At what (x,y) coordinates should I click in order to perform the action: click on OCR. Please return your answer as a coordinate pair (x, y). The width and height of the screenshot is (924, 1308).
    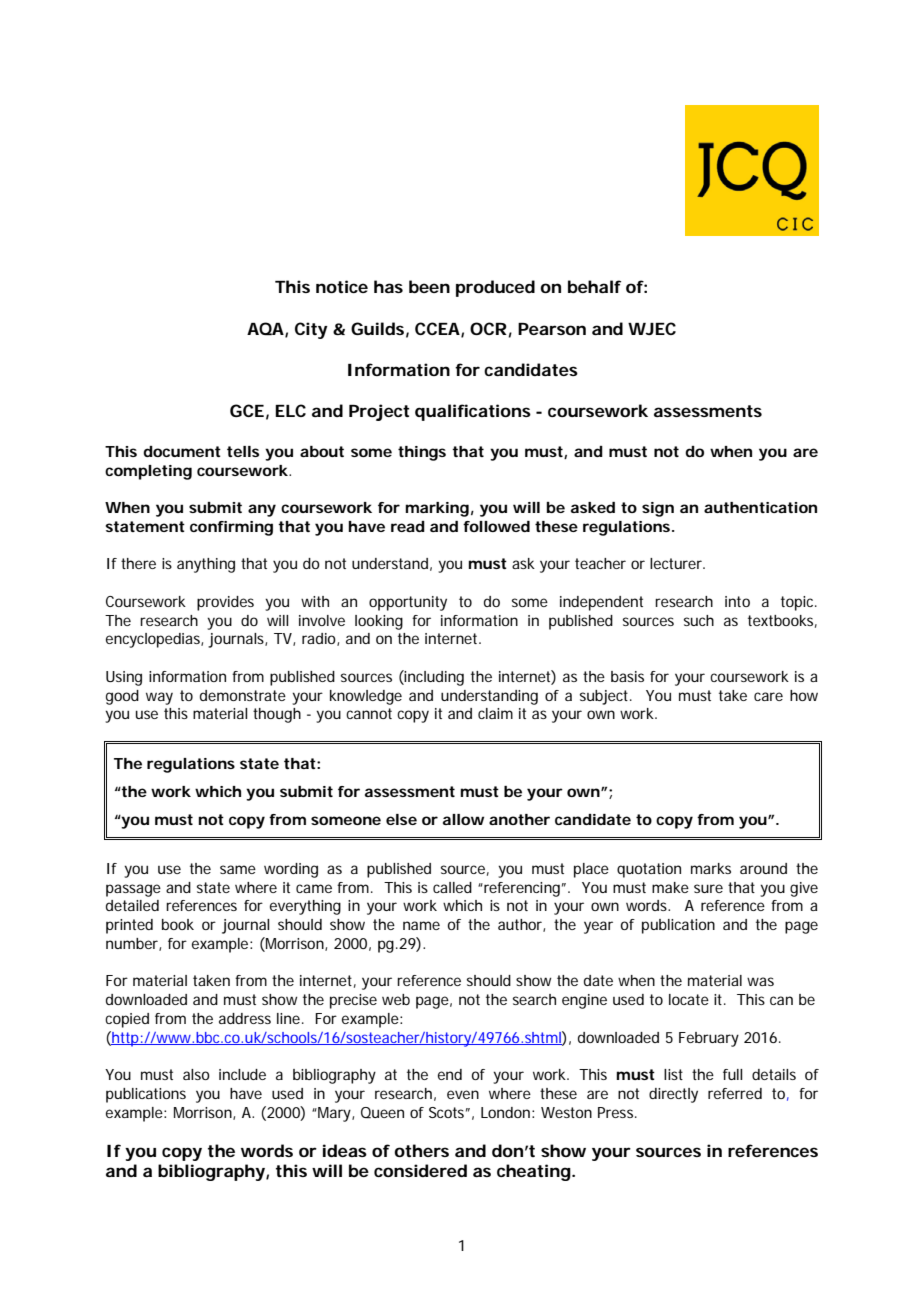
    Looking at the image, I should click on (488, 328).
